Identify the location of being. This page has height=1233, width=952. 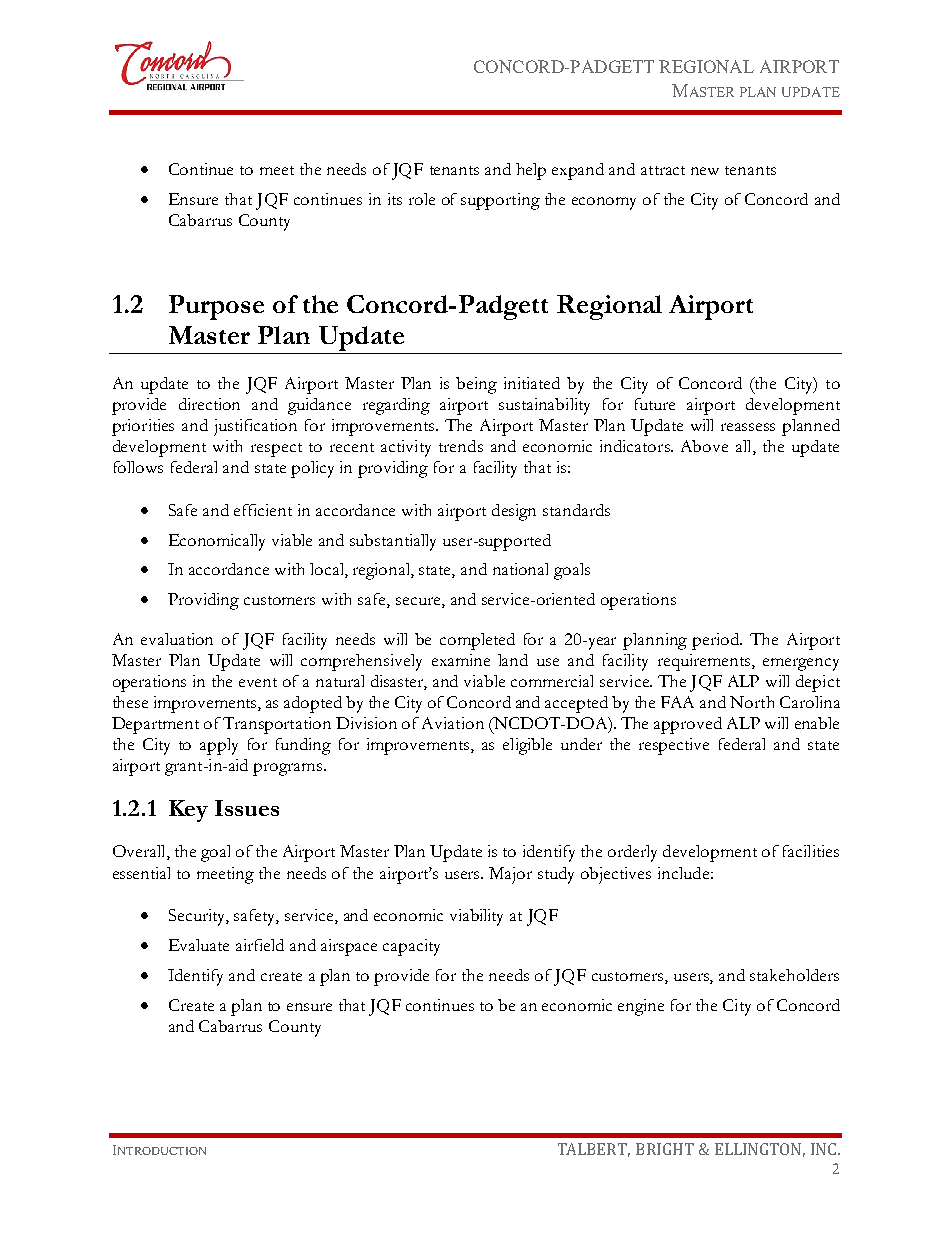
(476, 385).
